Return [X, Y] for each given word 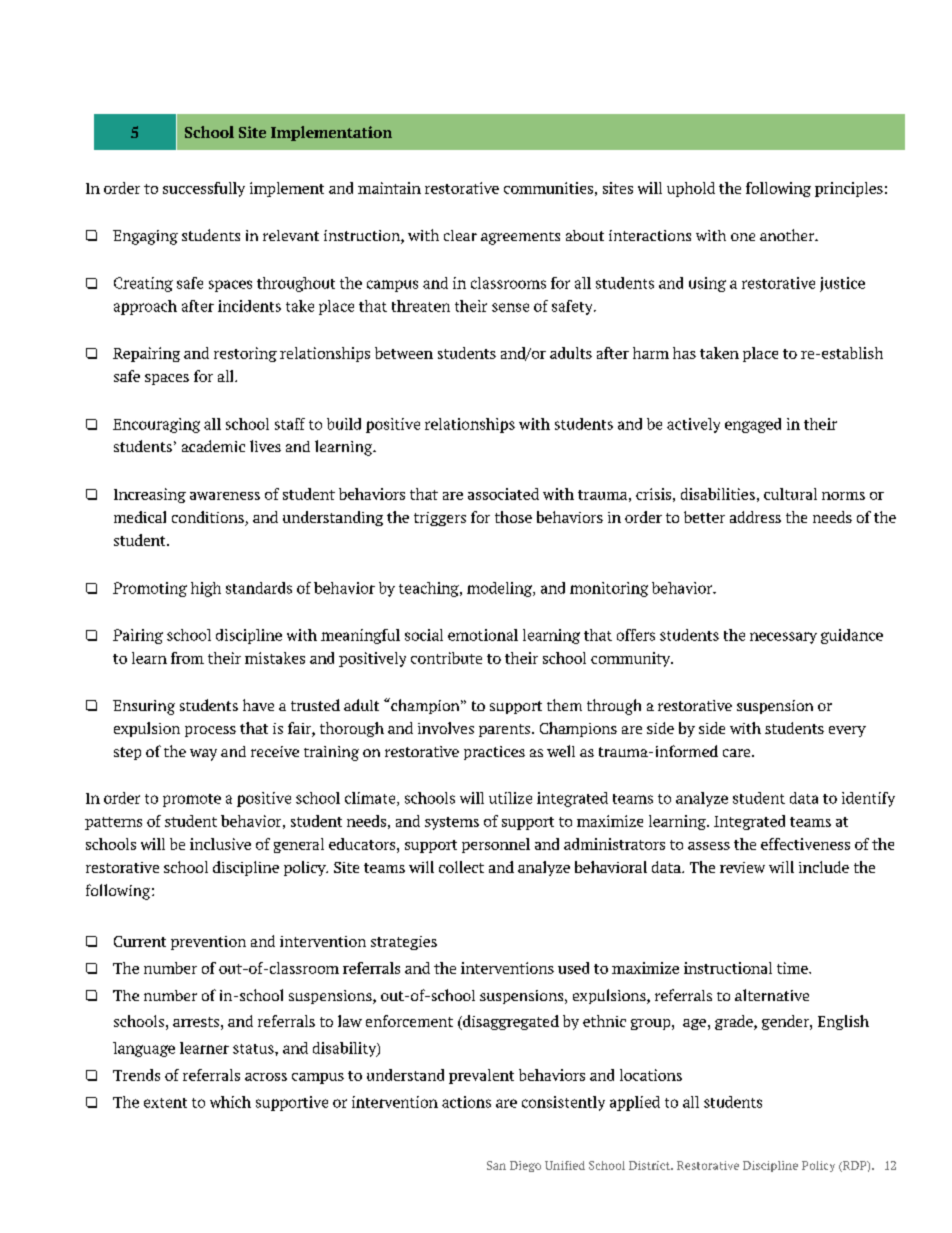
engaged [753, 425]
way [203, 755]
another [788, 235]
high [206, 589]
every [847, 731]
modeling [501, 589]
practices [494, 753]
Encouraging [156, 425]
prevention [208, 943]
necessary [783, 638]
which [230, 1102]
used [573, 968]
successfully [204, 189]
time [793, 968]
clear [460, 235]
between [404, 353]
